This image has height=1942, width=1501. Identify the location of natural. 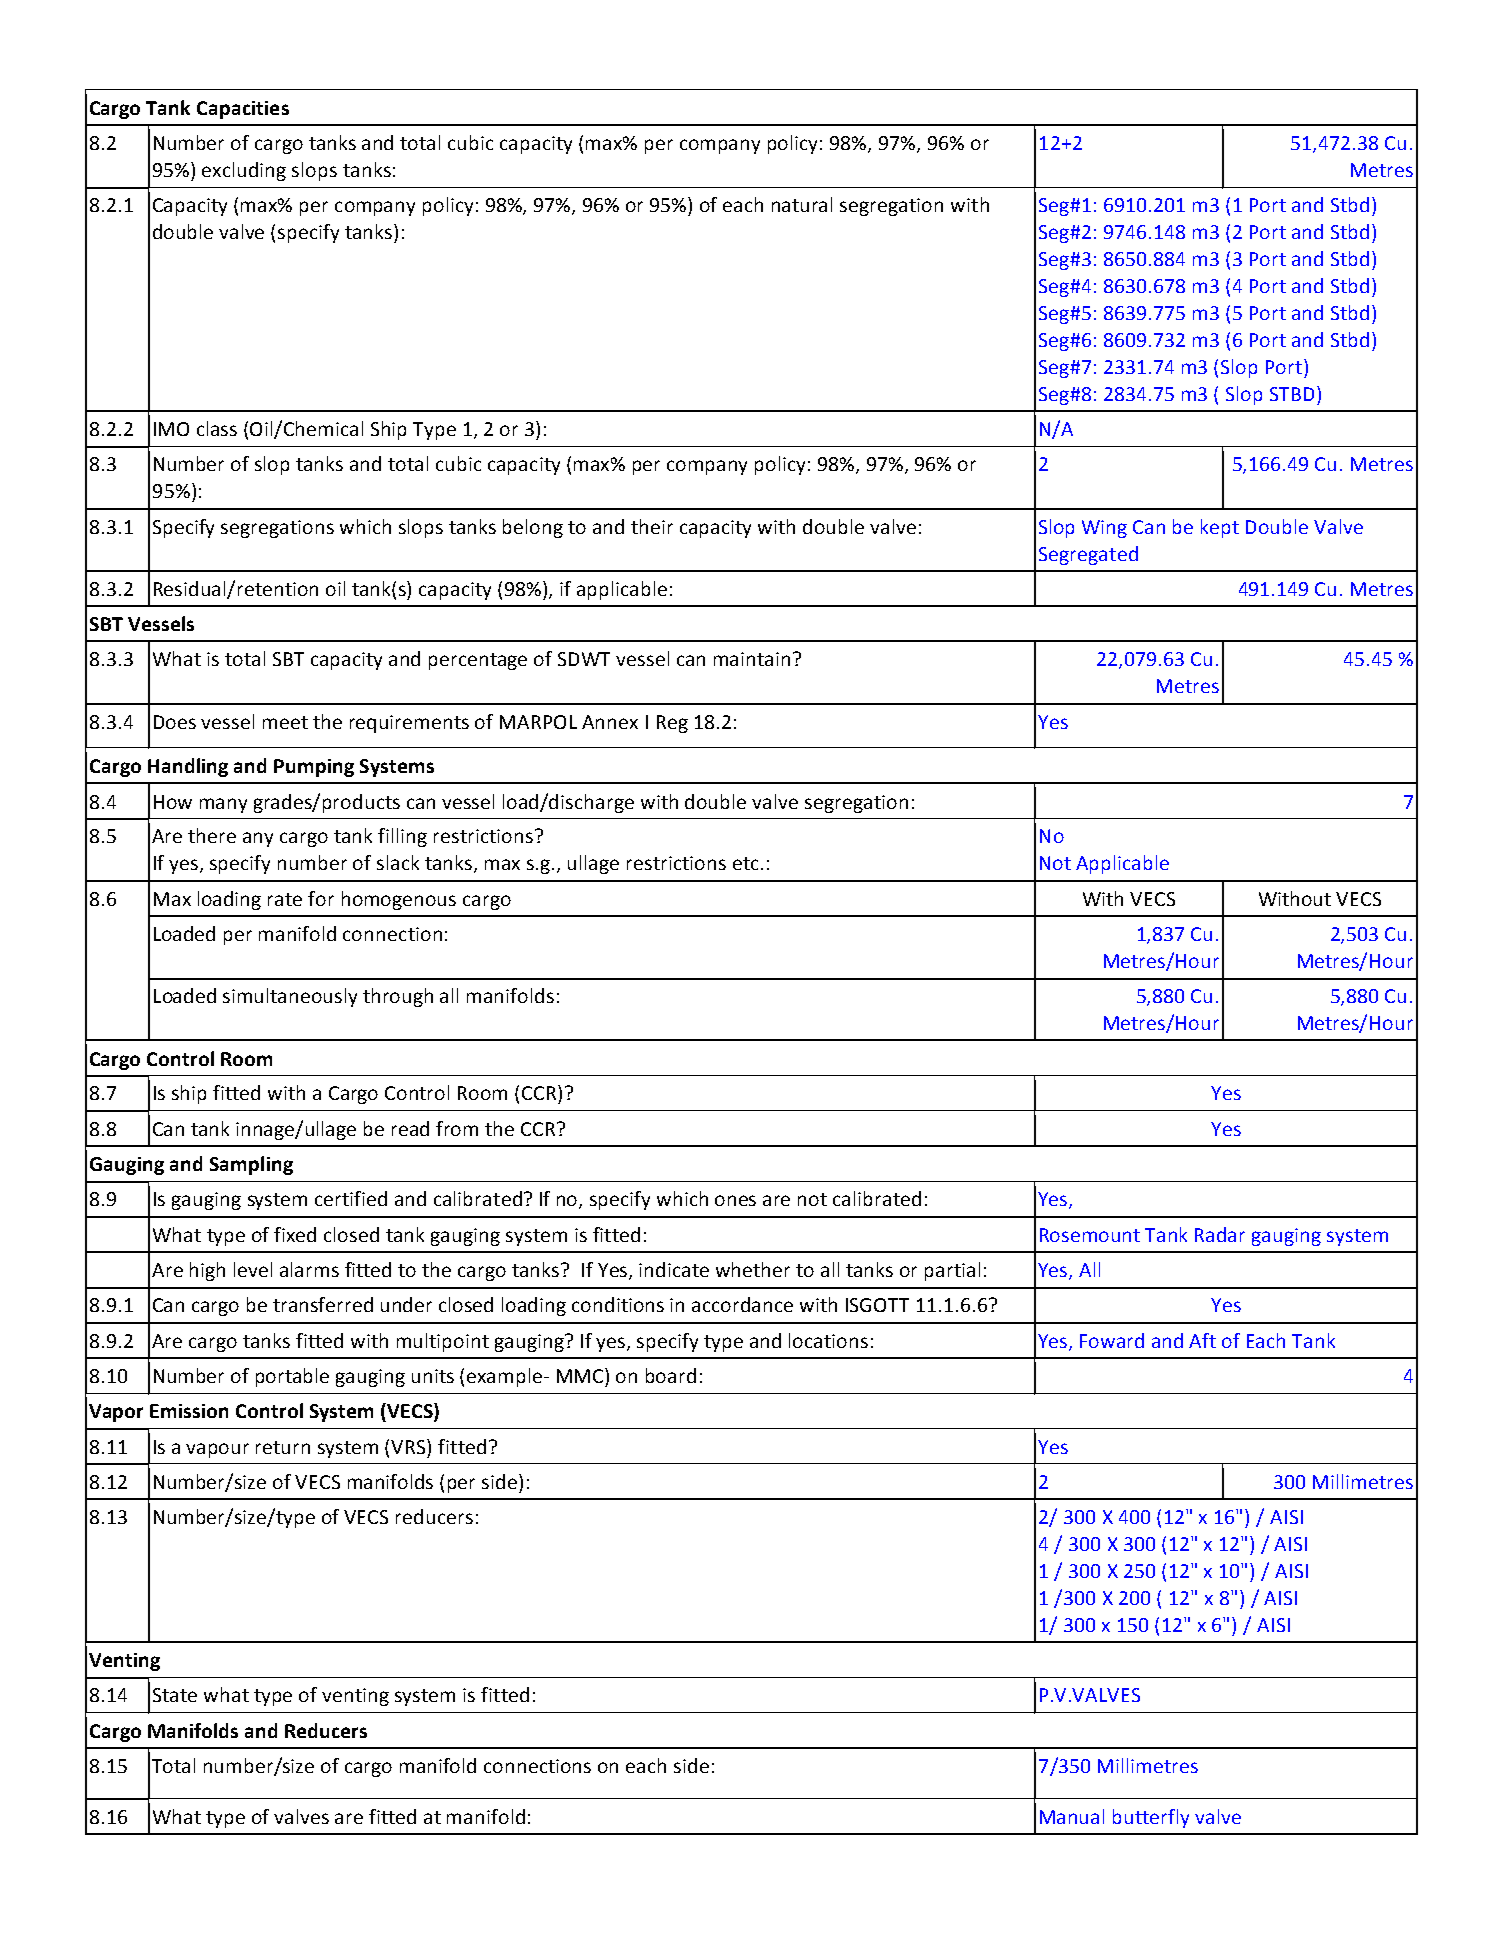
(802, 204).
